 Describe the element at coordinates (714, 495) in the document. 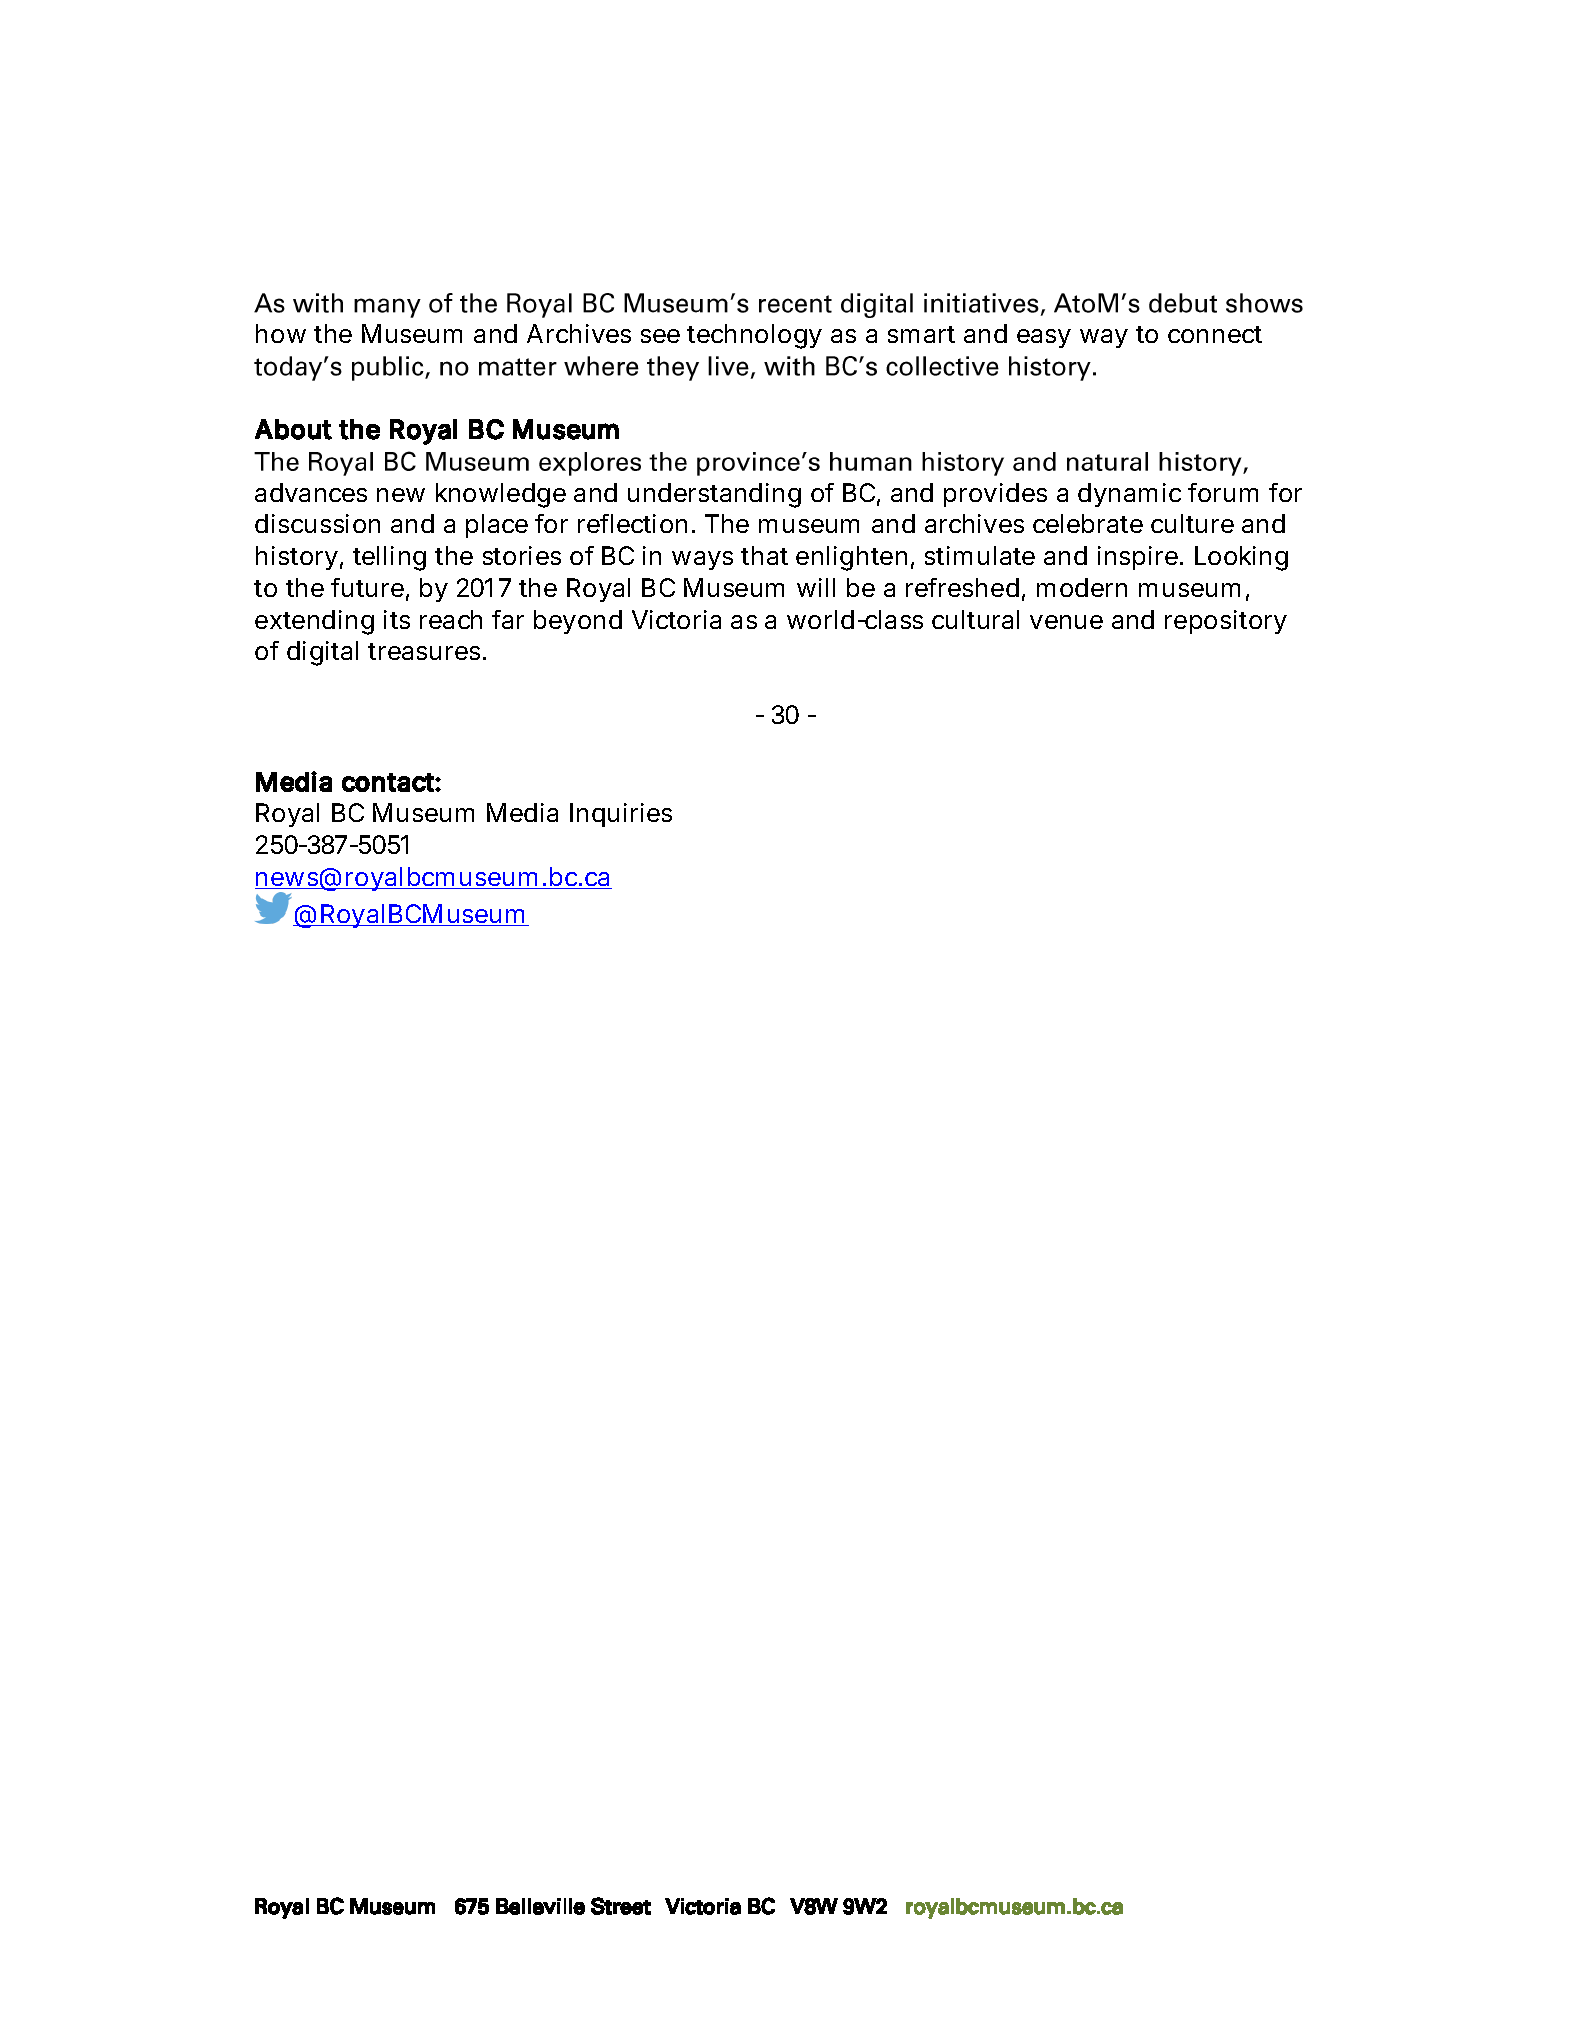

I see `understanding` at that location.
